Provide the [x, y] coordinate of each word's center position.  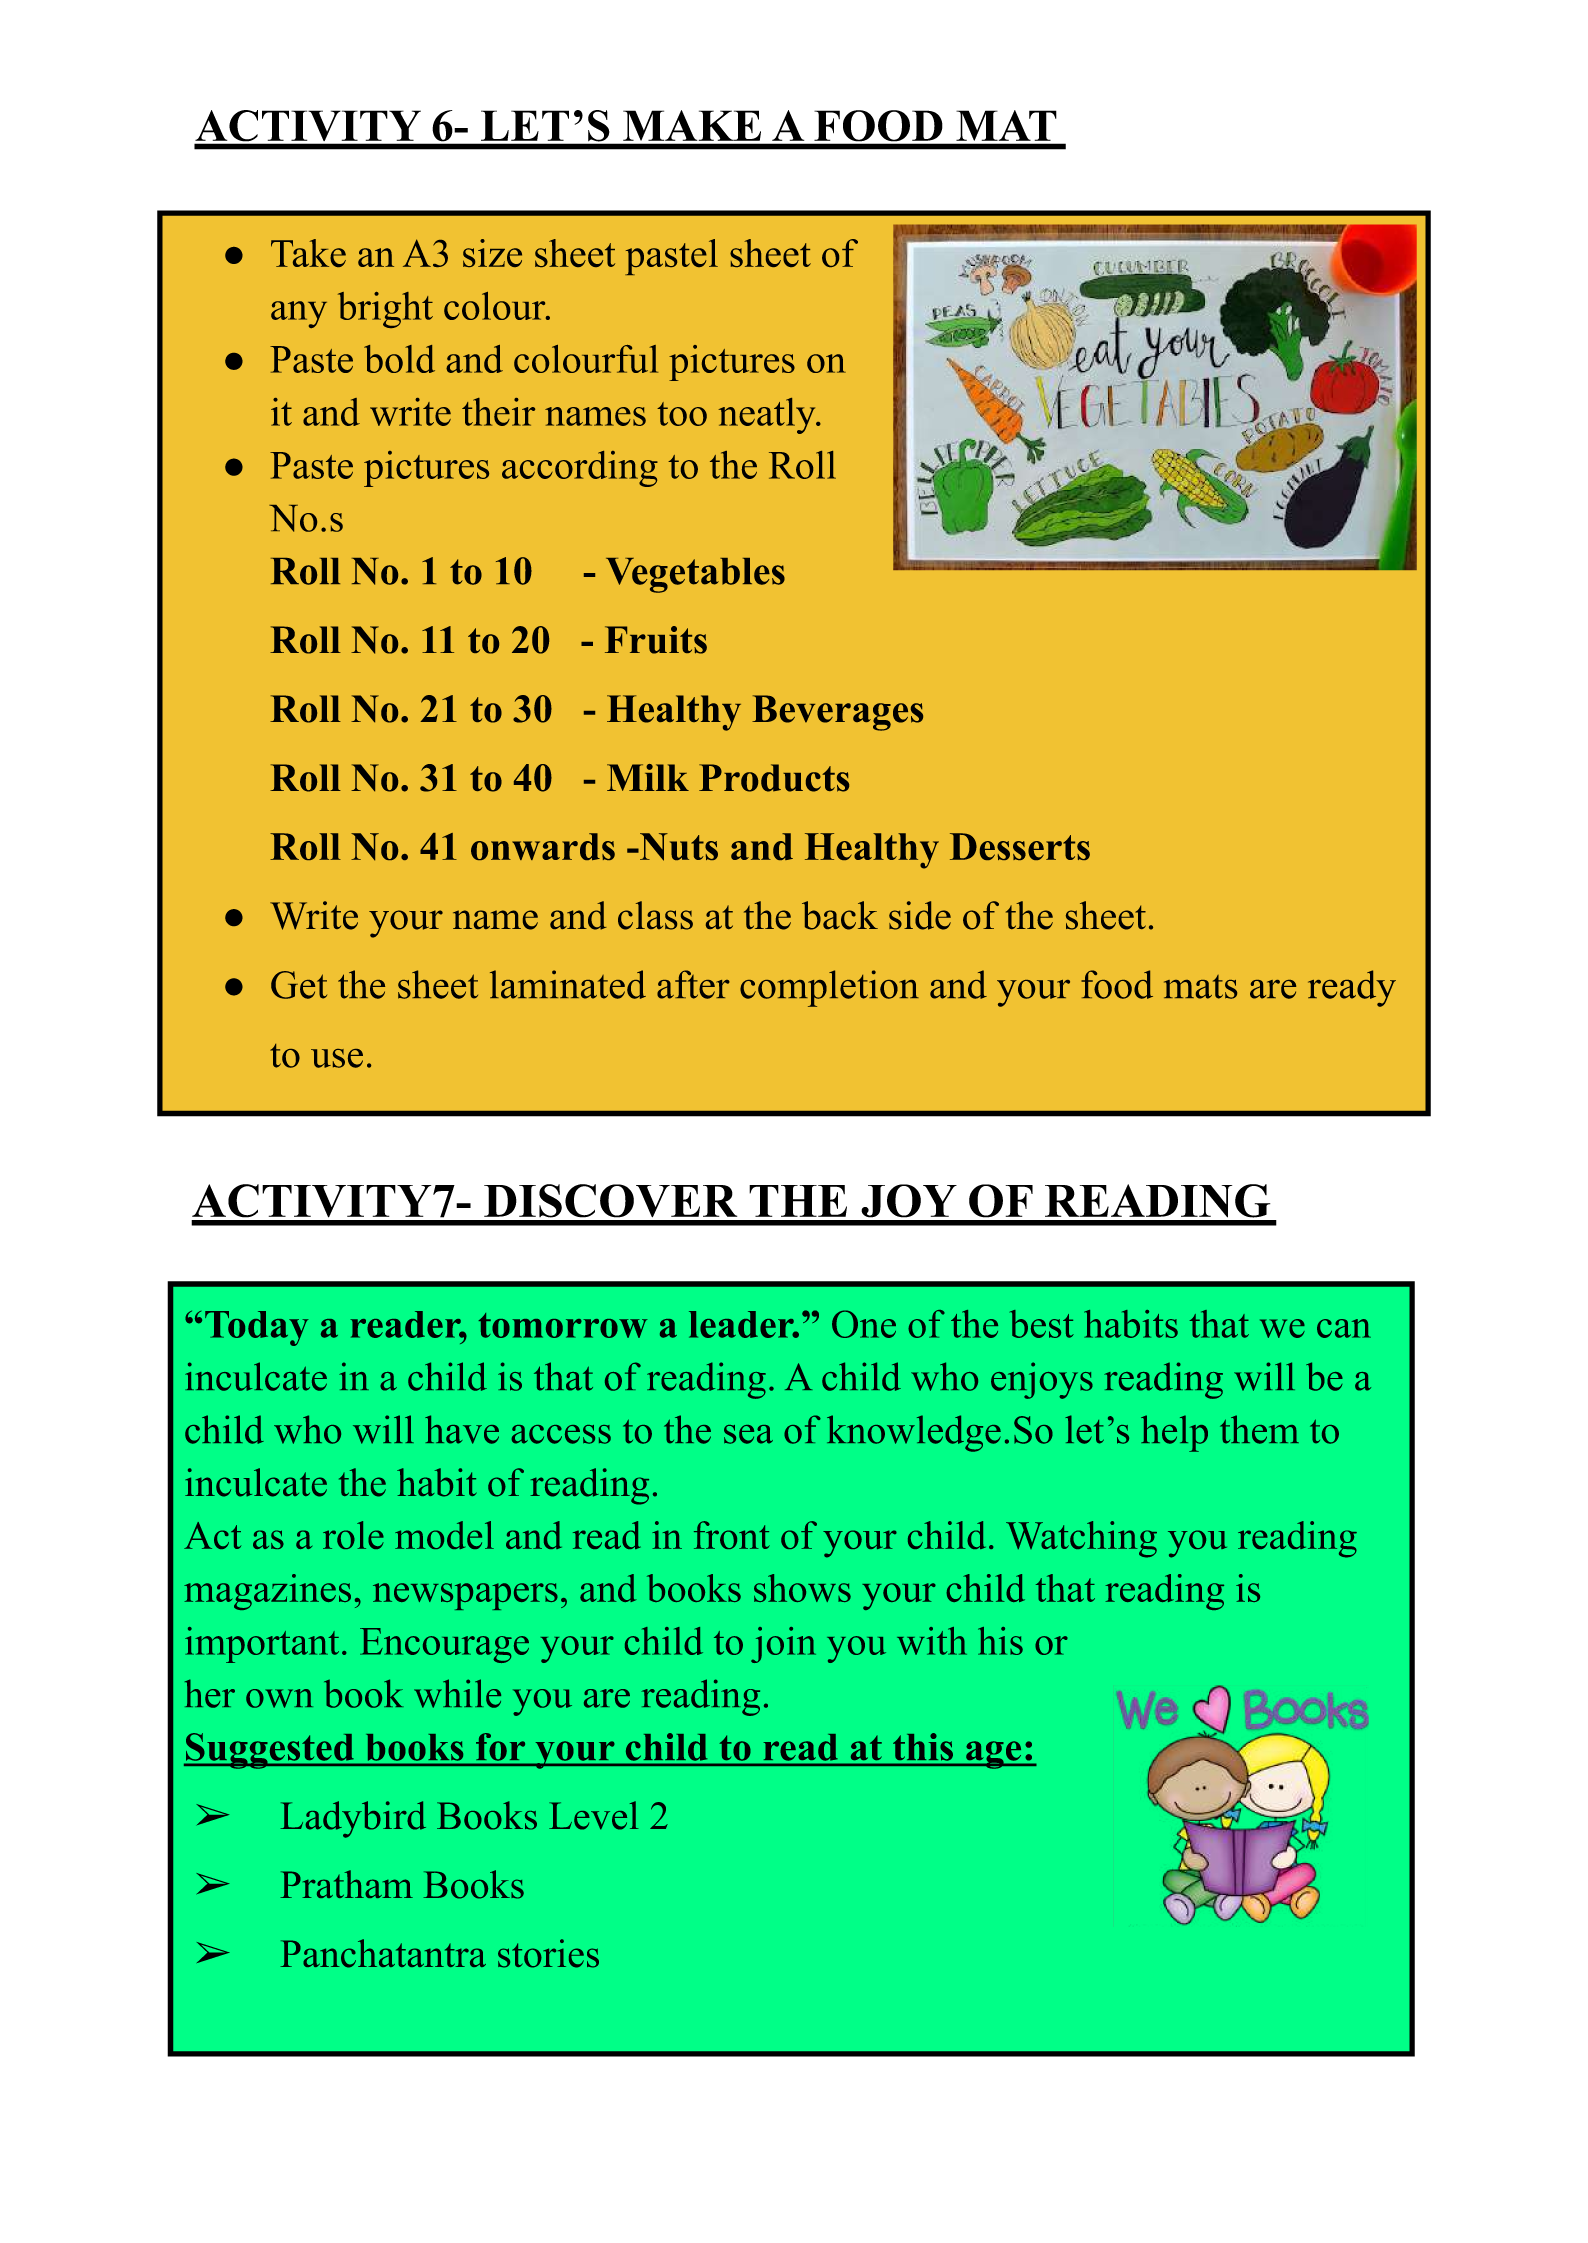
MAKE [692, 125]
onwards [543, 846]
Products [774, 778]
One [864, 1324]
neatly [767, 416]
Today [257, 1328]
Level [594, 1815]
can [1344, 1328]
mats [1200, 987]
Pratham [346, 1884]
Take [308, 253]
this [923, 1747]
